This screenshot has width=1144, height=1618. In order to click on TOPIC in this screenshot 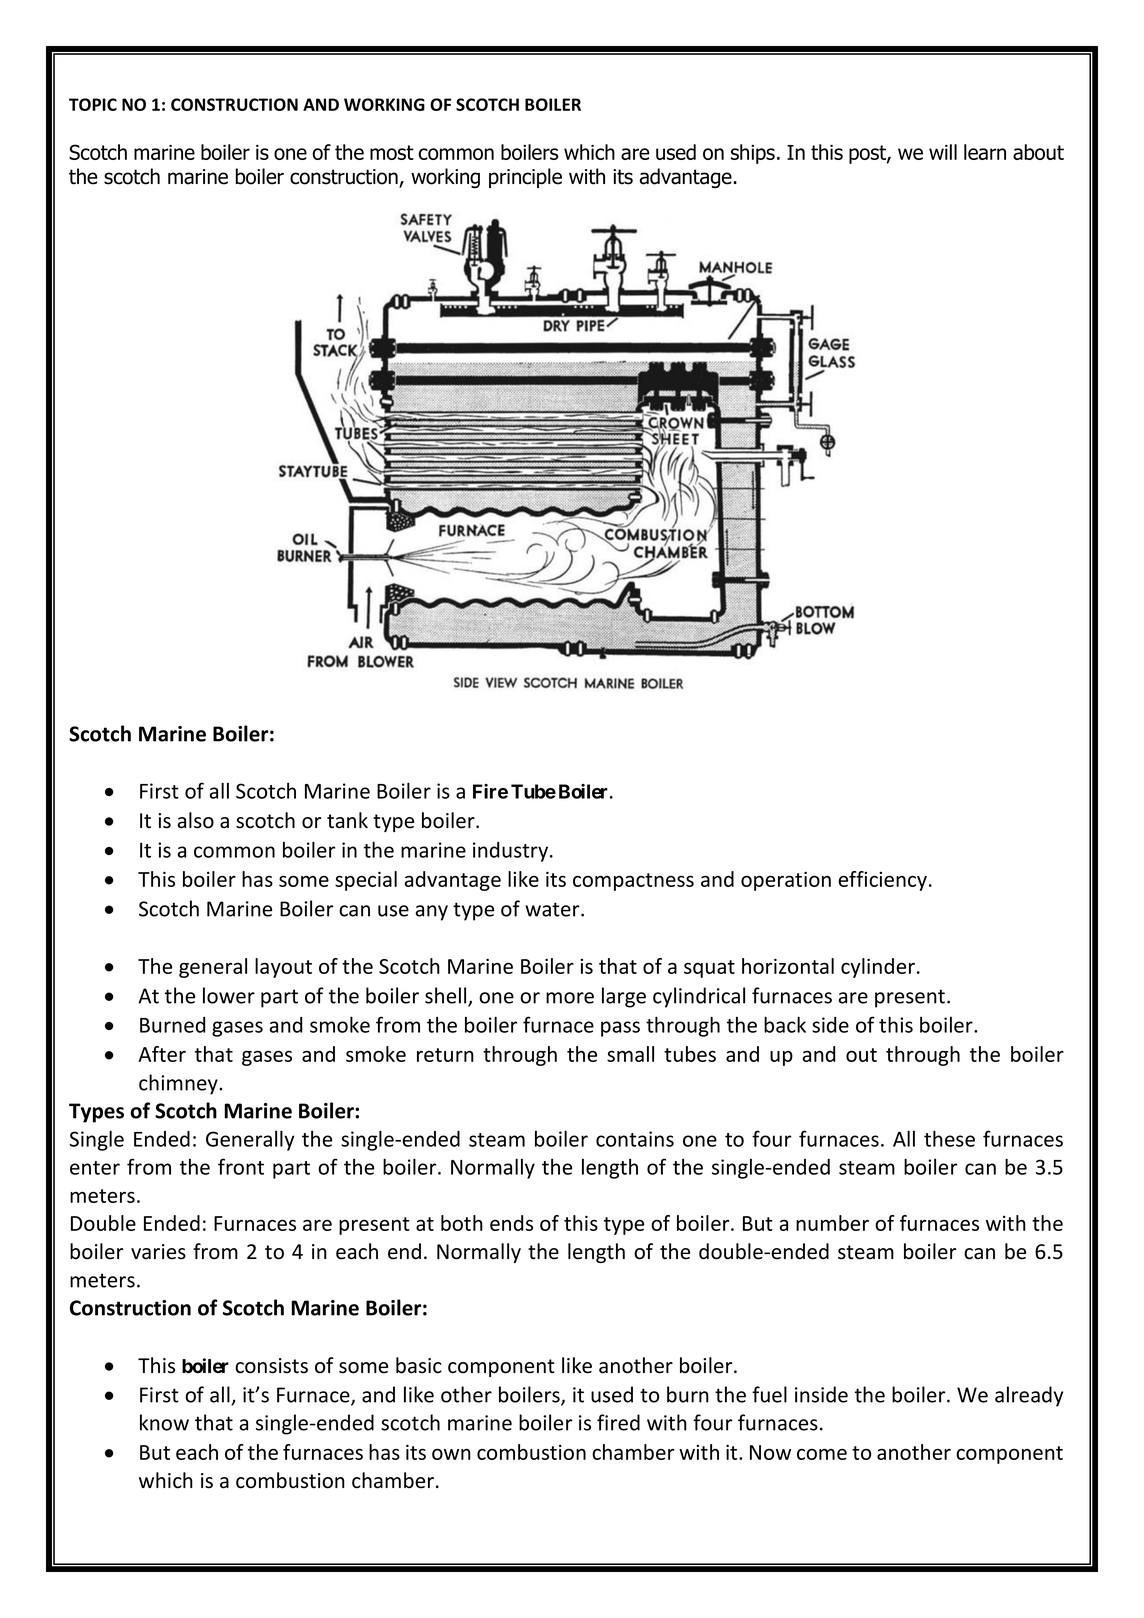, I will do `click(93, 104)`.
